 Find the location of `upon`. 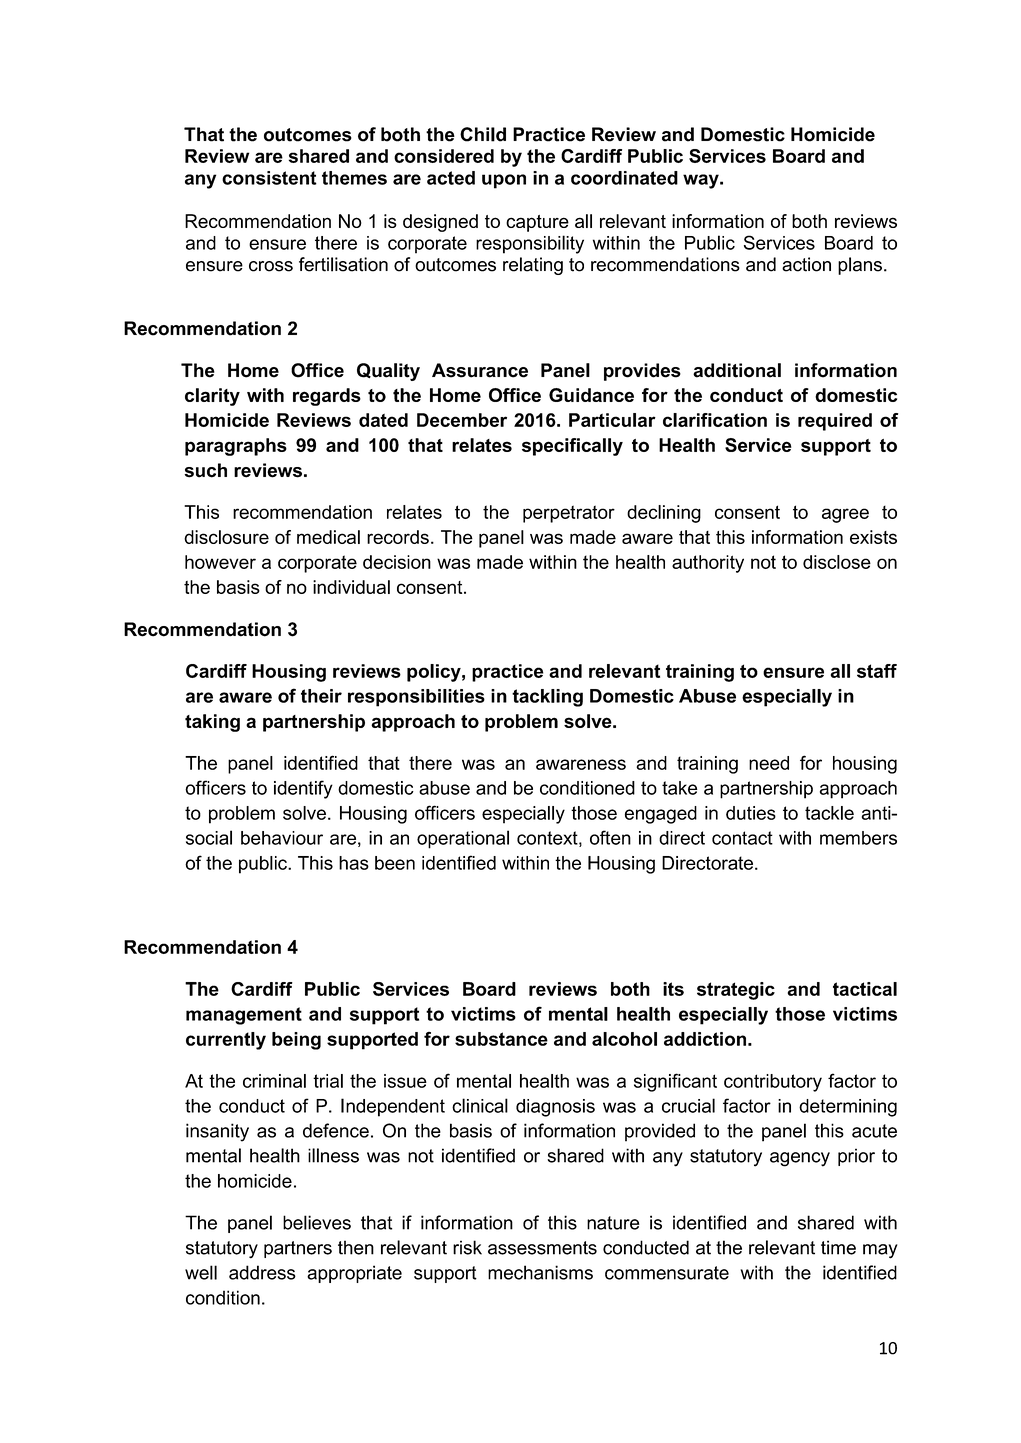

upon is located at coordinates (504, 181).
